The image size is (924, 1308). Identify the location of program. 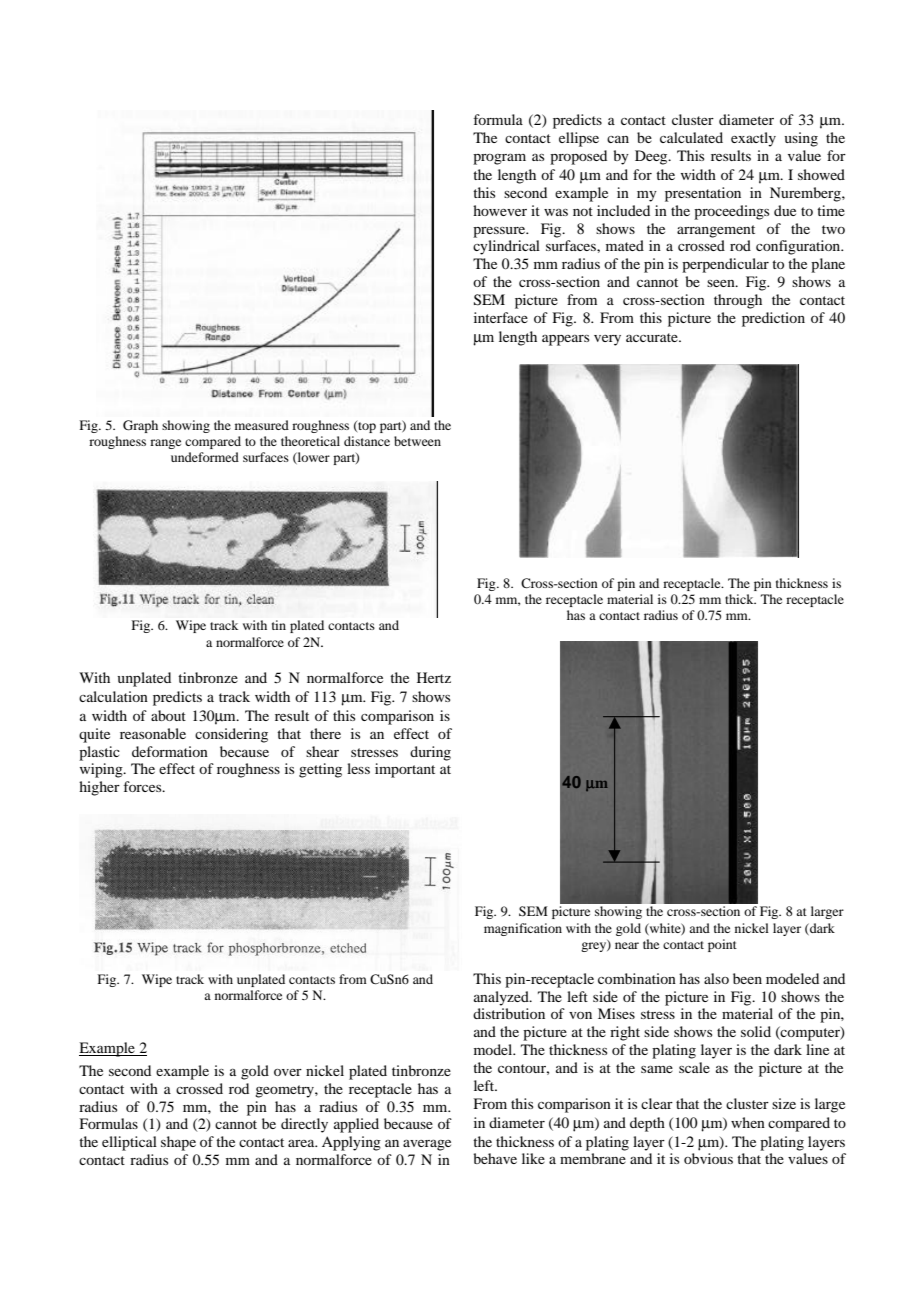
(499, 159).
